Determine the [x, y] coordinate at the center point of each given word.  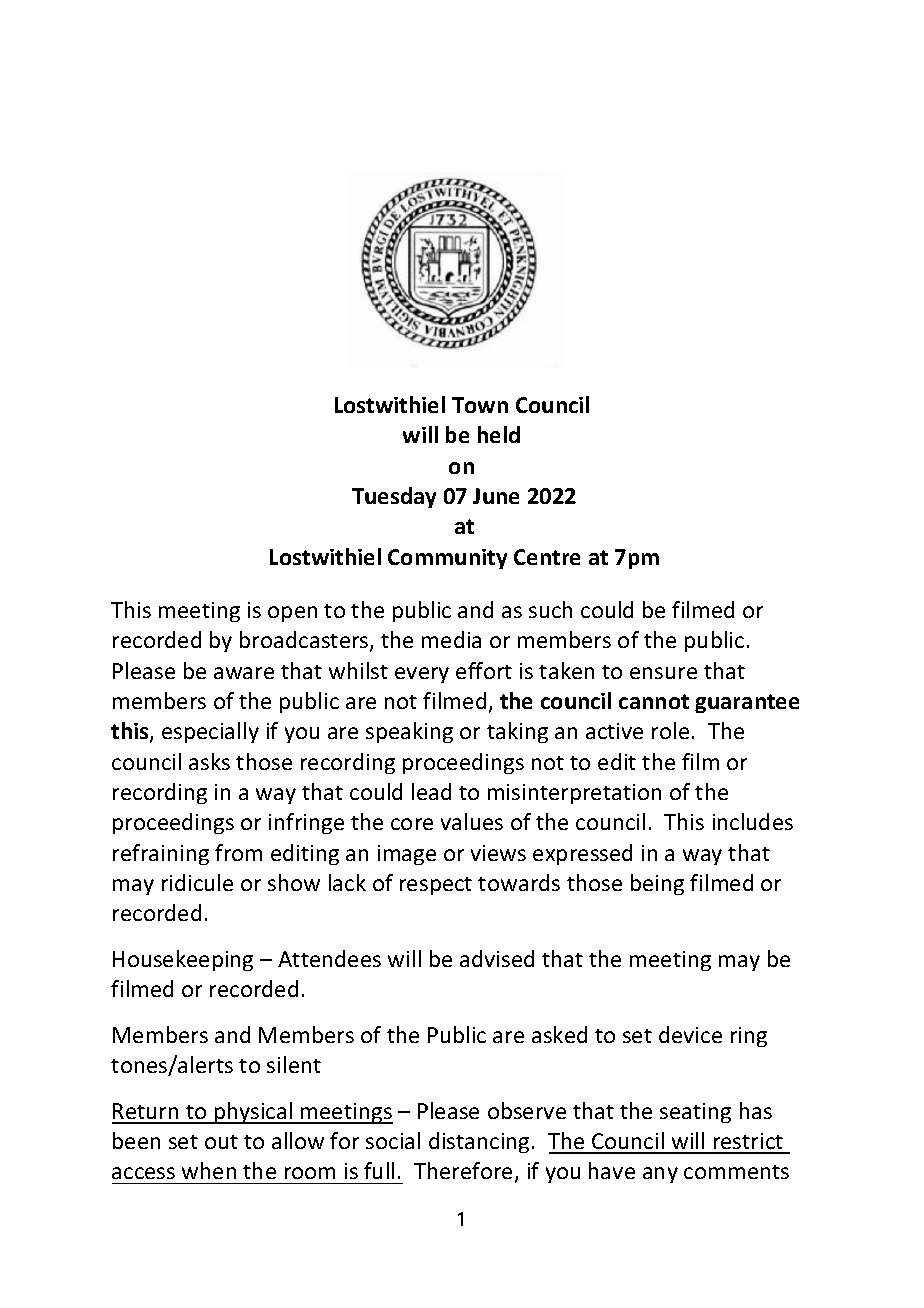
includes [753, 821]
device [690, 1034]
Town [480, 405]
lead [431, 791]
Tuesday [394, 497]
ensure [663, 673]
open [292, 614]
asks [209, 761]
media [451, 639]
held [499, 434]
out [221, 1142]
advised [497, 958]
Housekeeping [183, 960]
